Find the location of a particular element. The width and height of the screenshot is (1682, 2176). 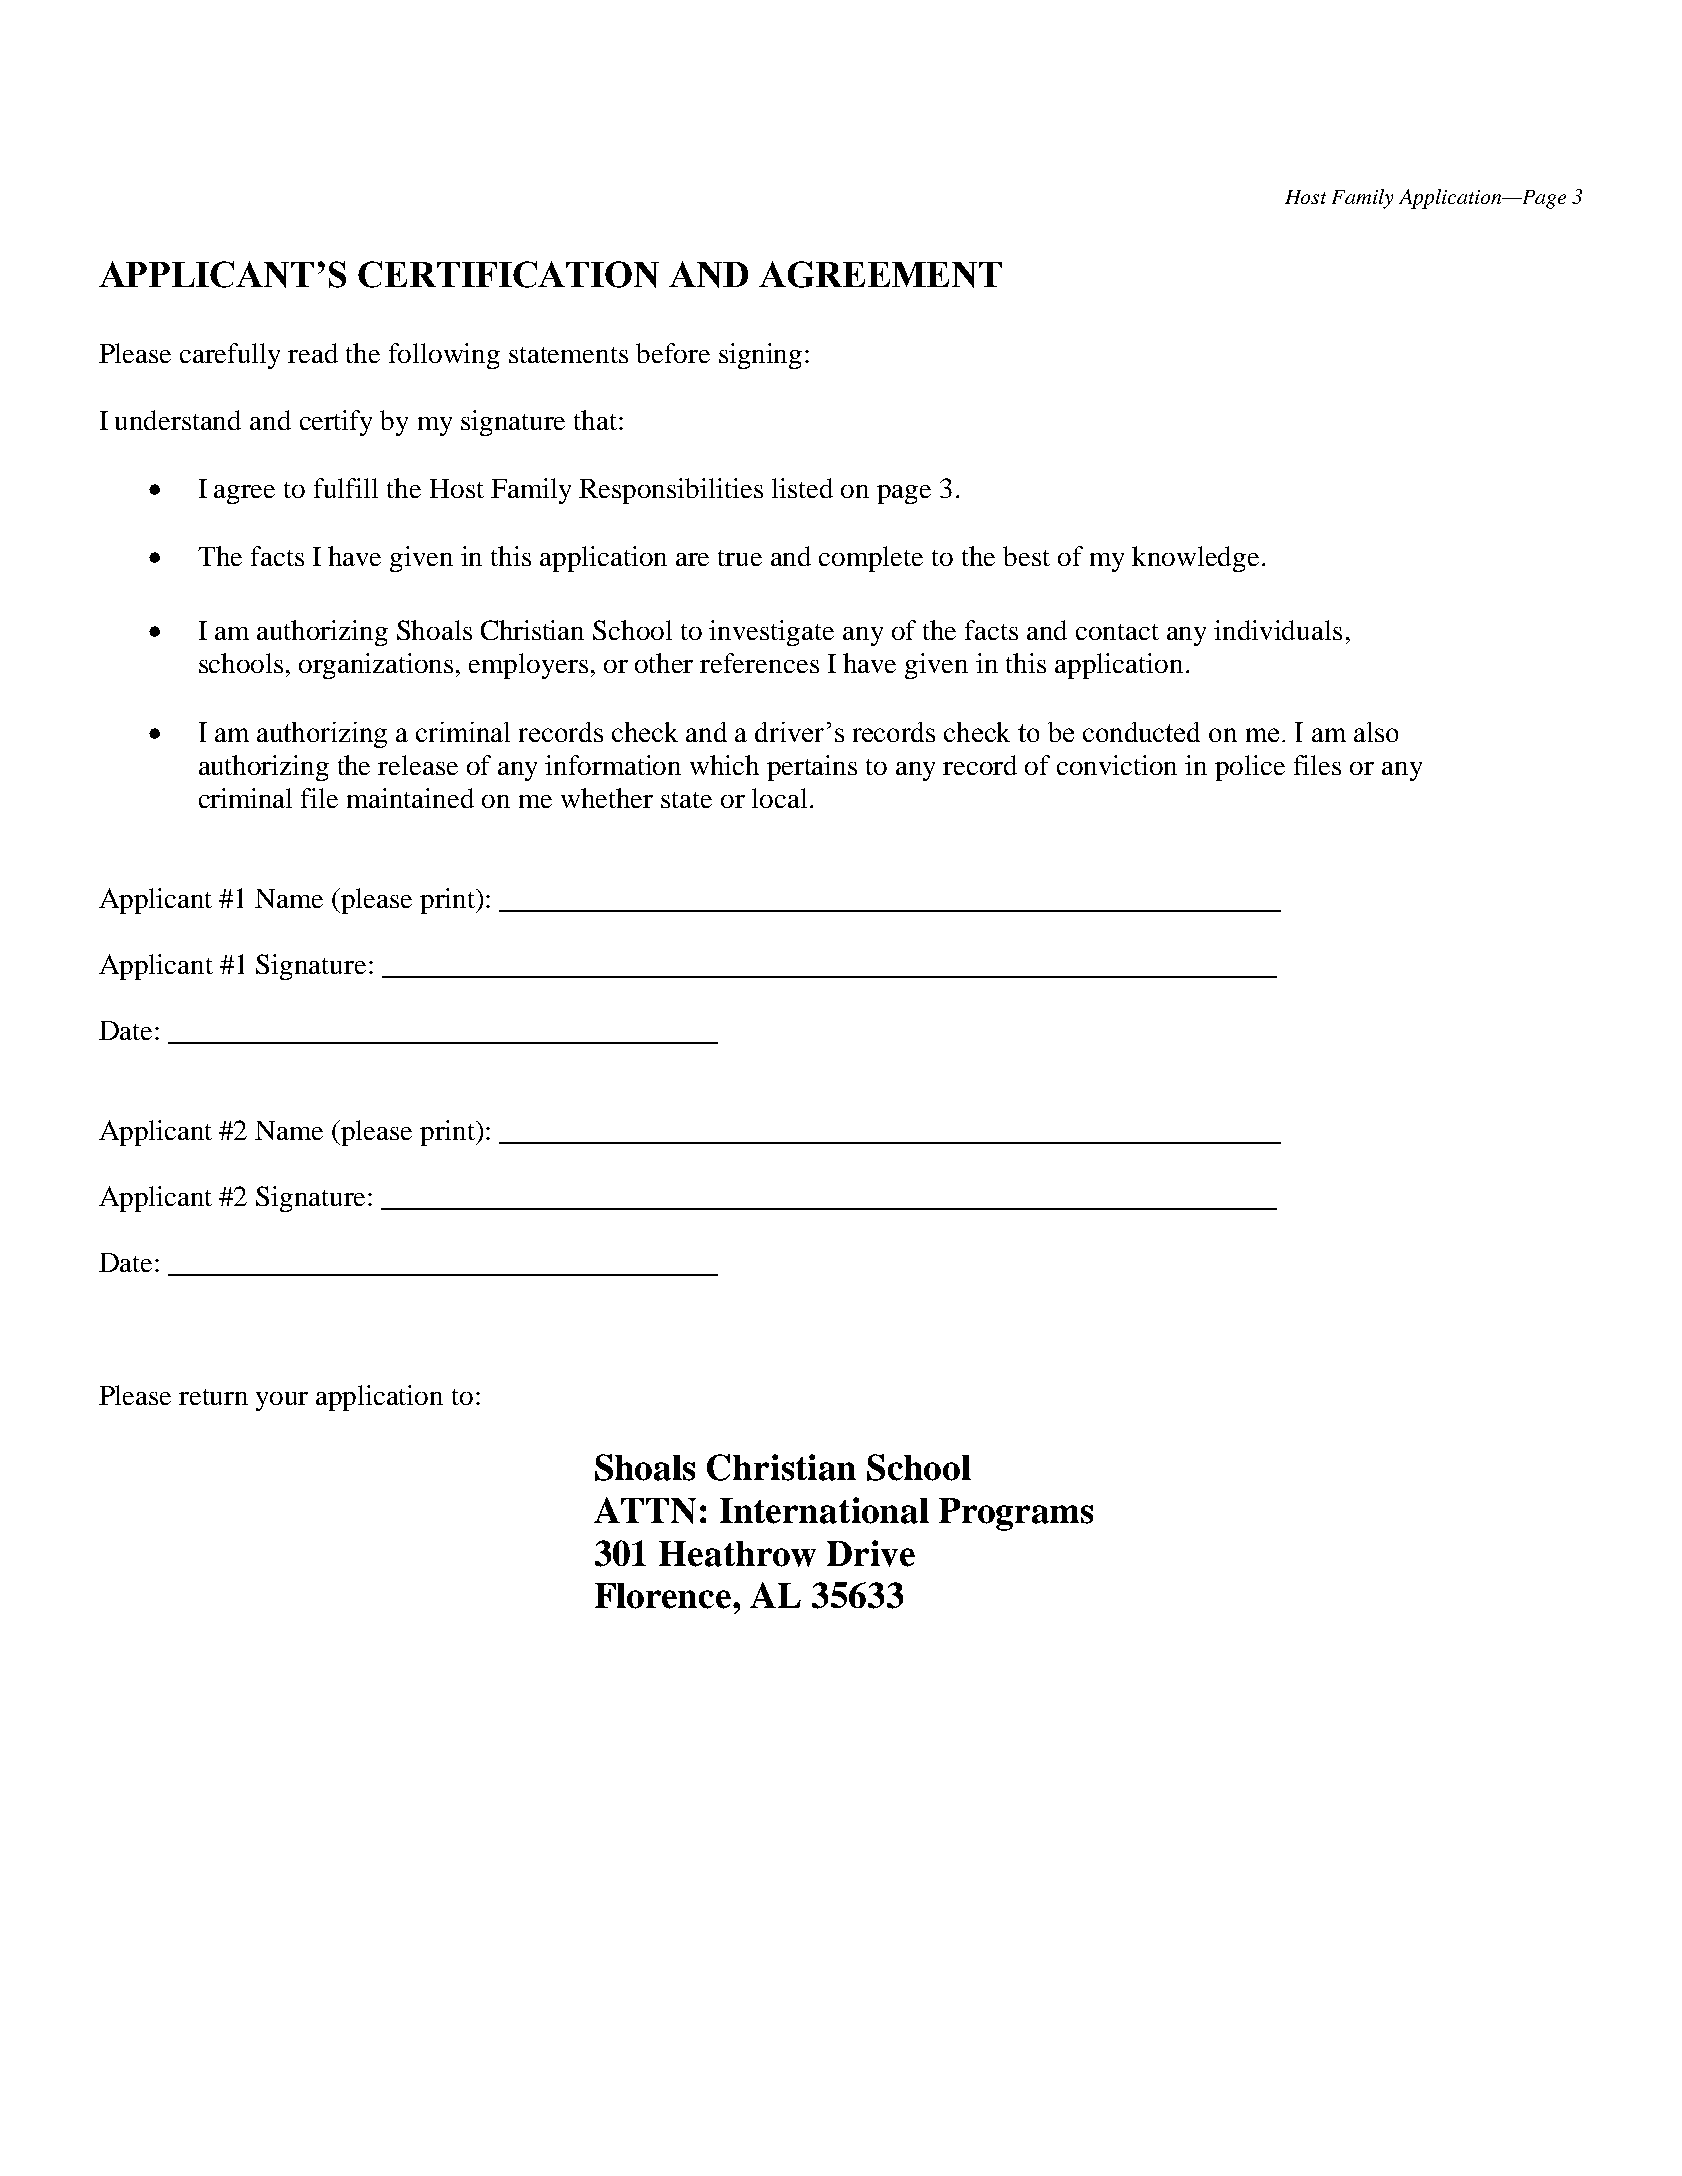

your is located at coordinates (282, 1401).
